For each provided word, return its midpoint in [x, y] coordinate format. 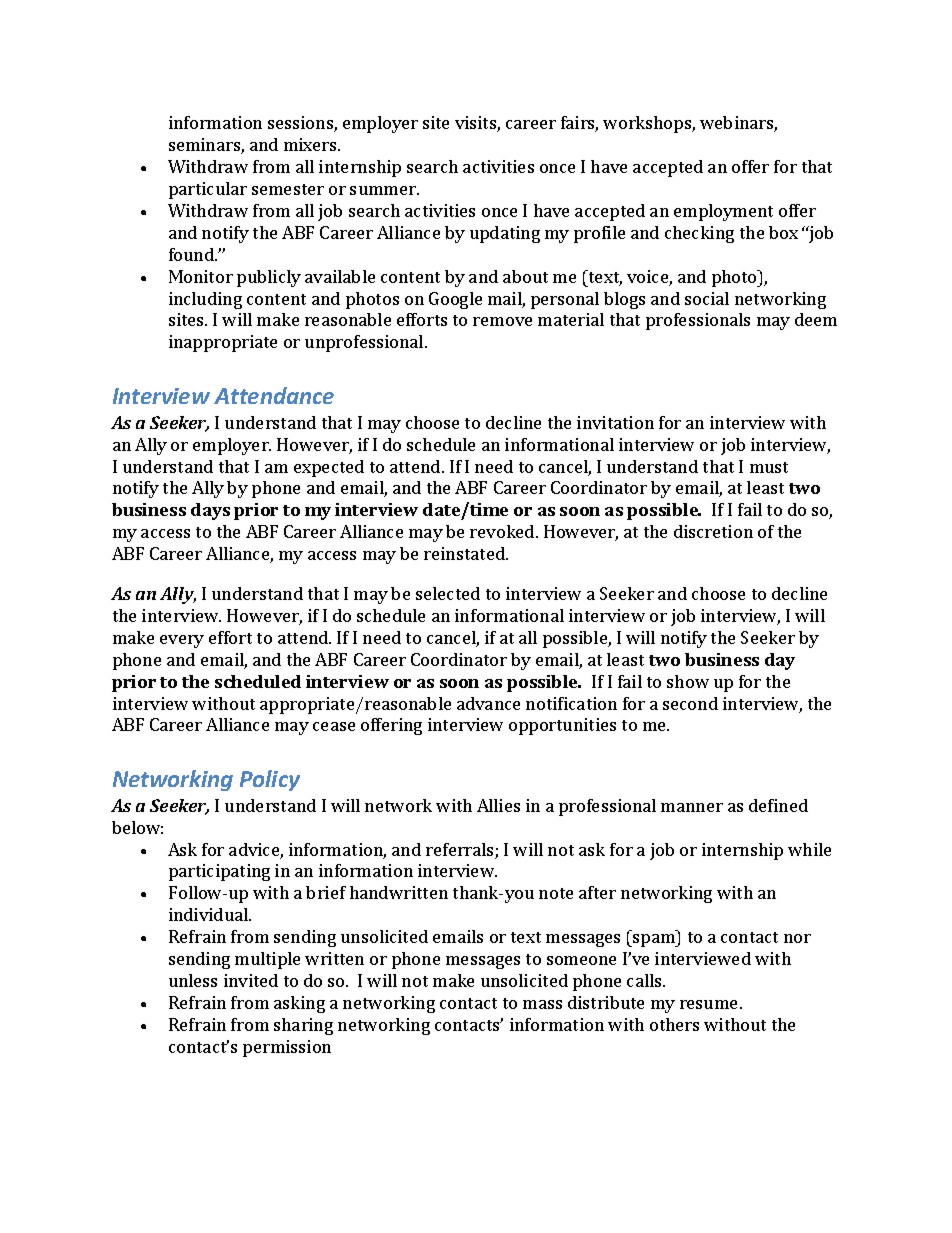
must [769, 467]
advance [488, 703]
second [690, 703]
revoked [503, 531]
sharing [303, 1026]
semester [288, 189]
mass [542, 1004]
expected [329, 468]
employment [723, 212]
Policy [270, 780]
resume [710, 1004]
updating [505, 234]
